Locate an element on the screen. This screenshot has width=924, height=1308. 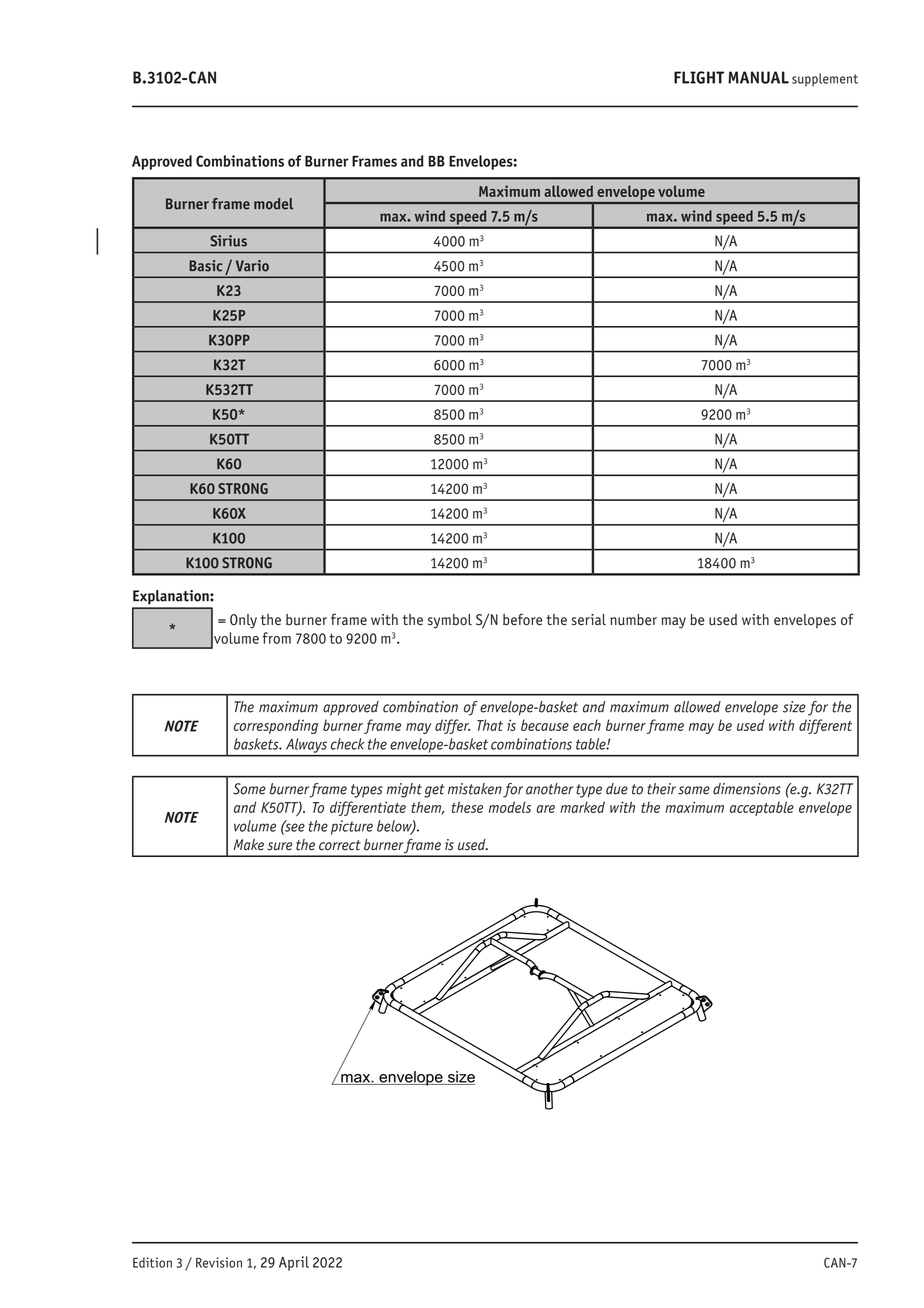
MANUAL is located at coordinates (758, 77).
